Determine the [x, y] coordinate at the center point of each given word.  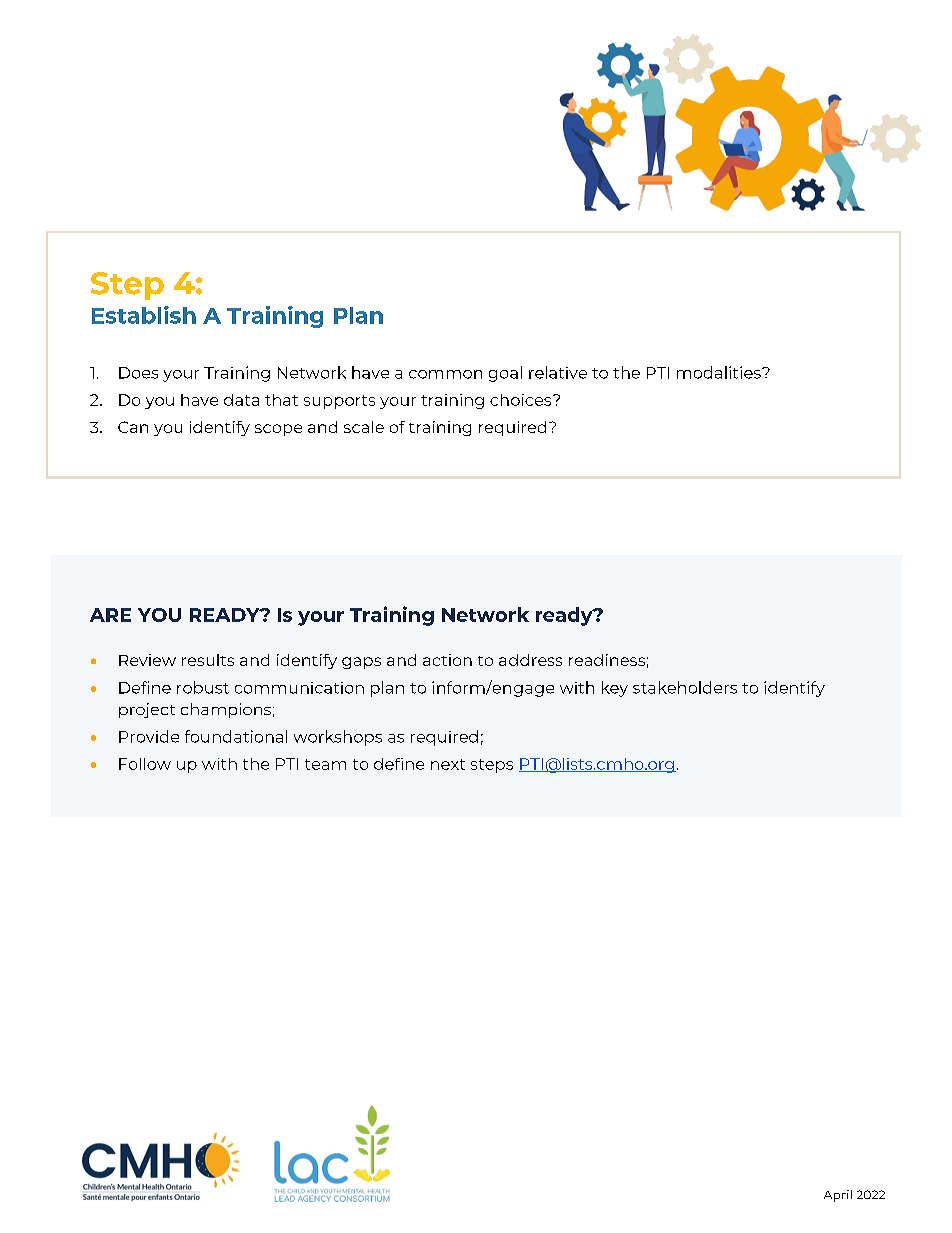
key [615, 689]
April [838, 1196]
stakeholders [685, 687]
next [448, 764]
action [447, 660]
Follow [145, 764]
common [445, 374]
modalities [720, 372]
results [208, 660]
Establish [144, 315]
